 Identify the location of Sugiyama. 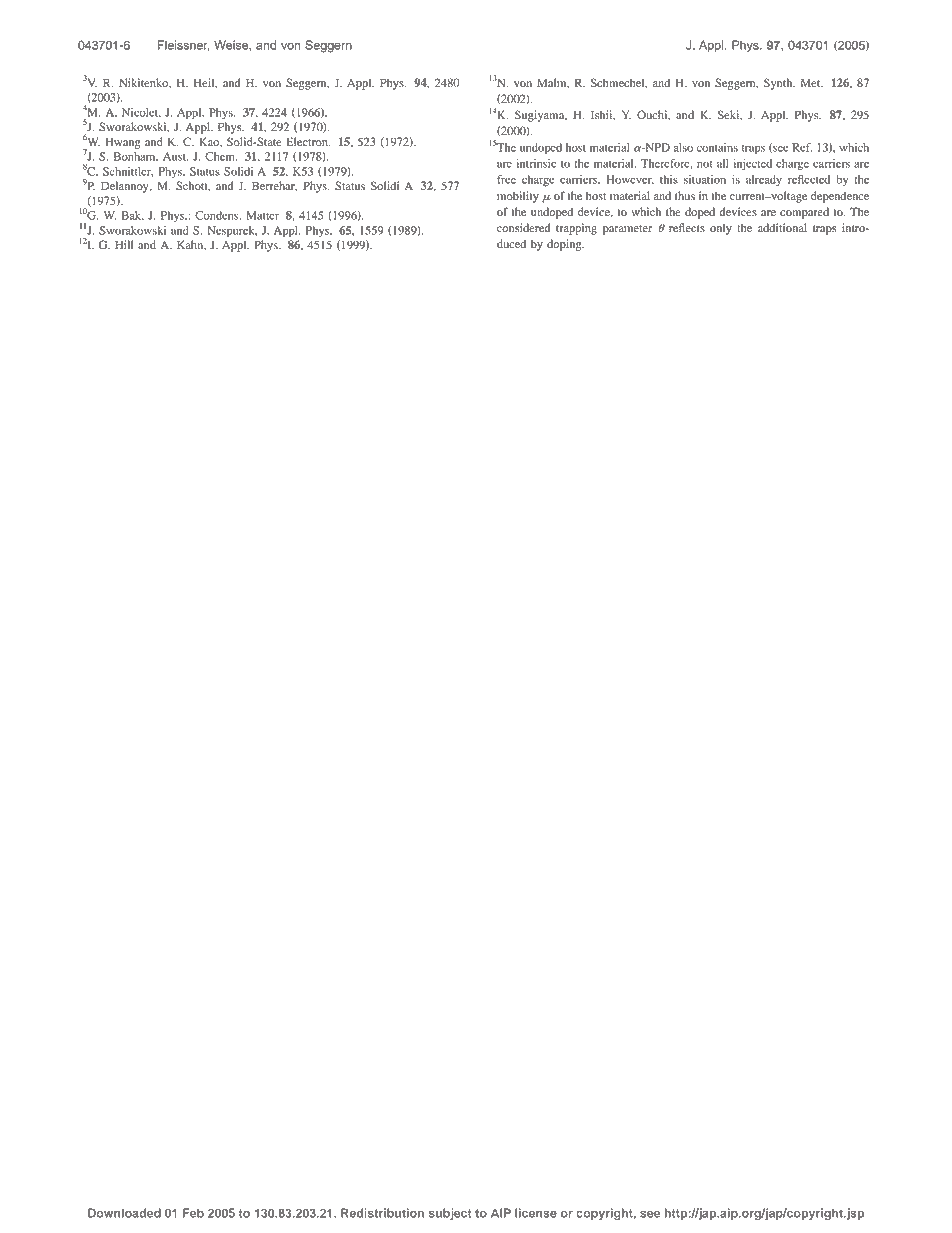
(541, 116).
